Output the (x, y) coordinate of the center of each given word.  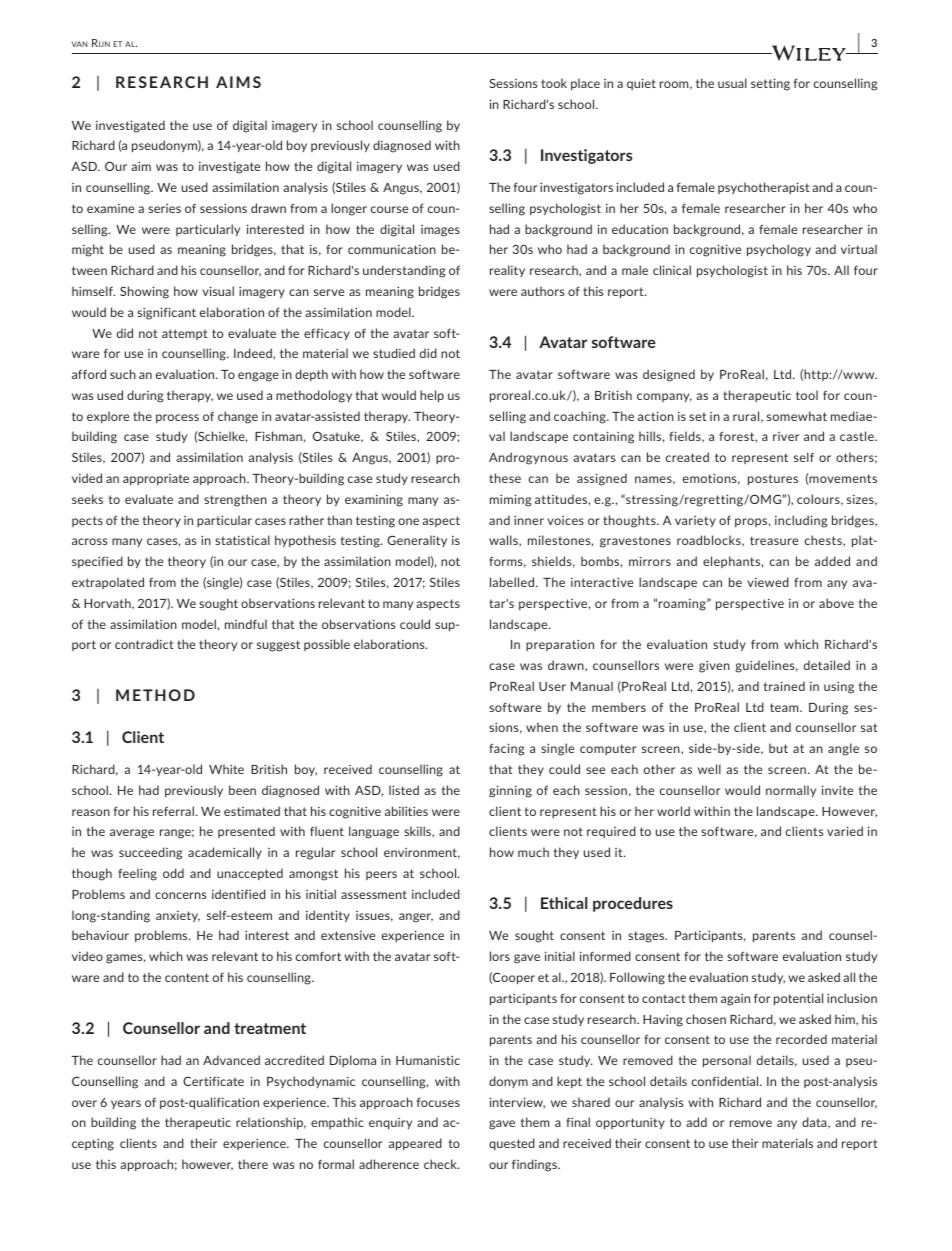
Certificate (213, 1081)
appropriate (156, 479)
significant (166, 313)
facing (506, 749)
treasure (774, 540)
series (164, 208)
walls (504, 541)
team (785, 707)
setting (770, 84)
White (226, 769)
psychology (779, 250)
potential (798, 999)
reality (507, 271)
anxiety (178, 916)
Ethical (564, 903)
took (554, 83)
